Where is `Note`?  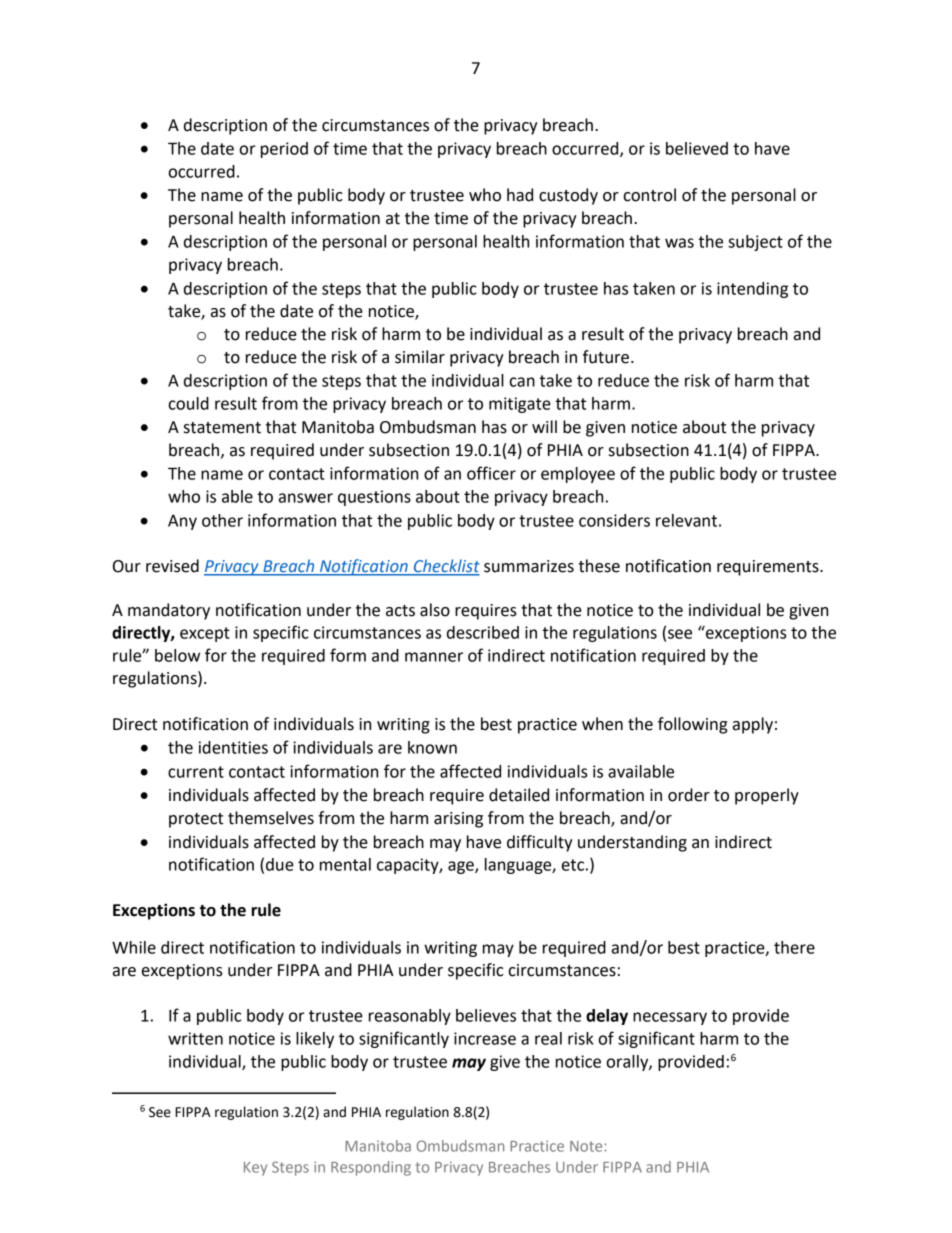
Note is located at coordinates (587, 1146).
